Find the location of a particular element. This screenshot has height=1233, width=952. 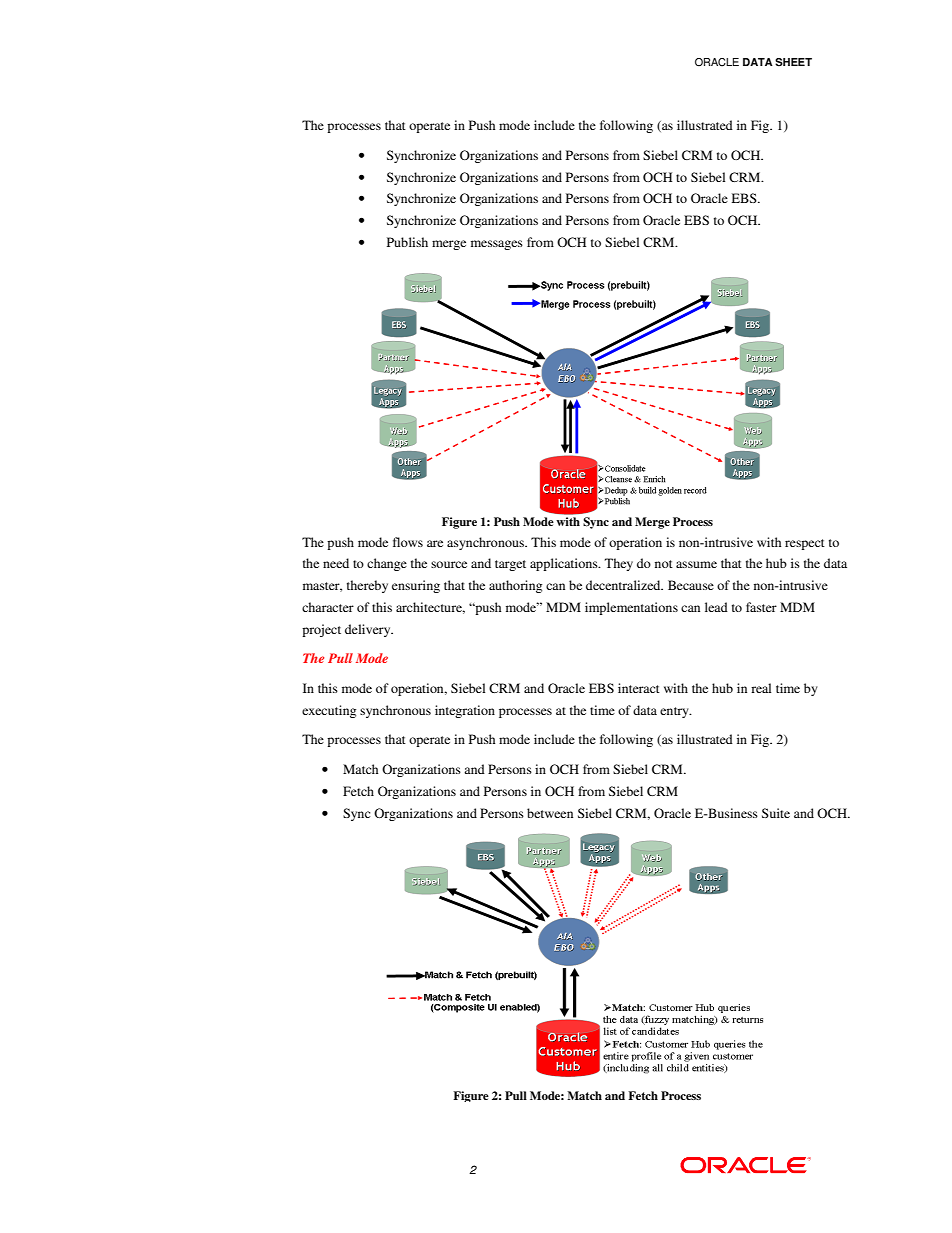

assume is located at coordinates (696, 564).
